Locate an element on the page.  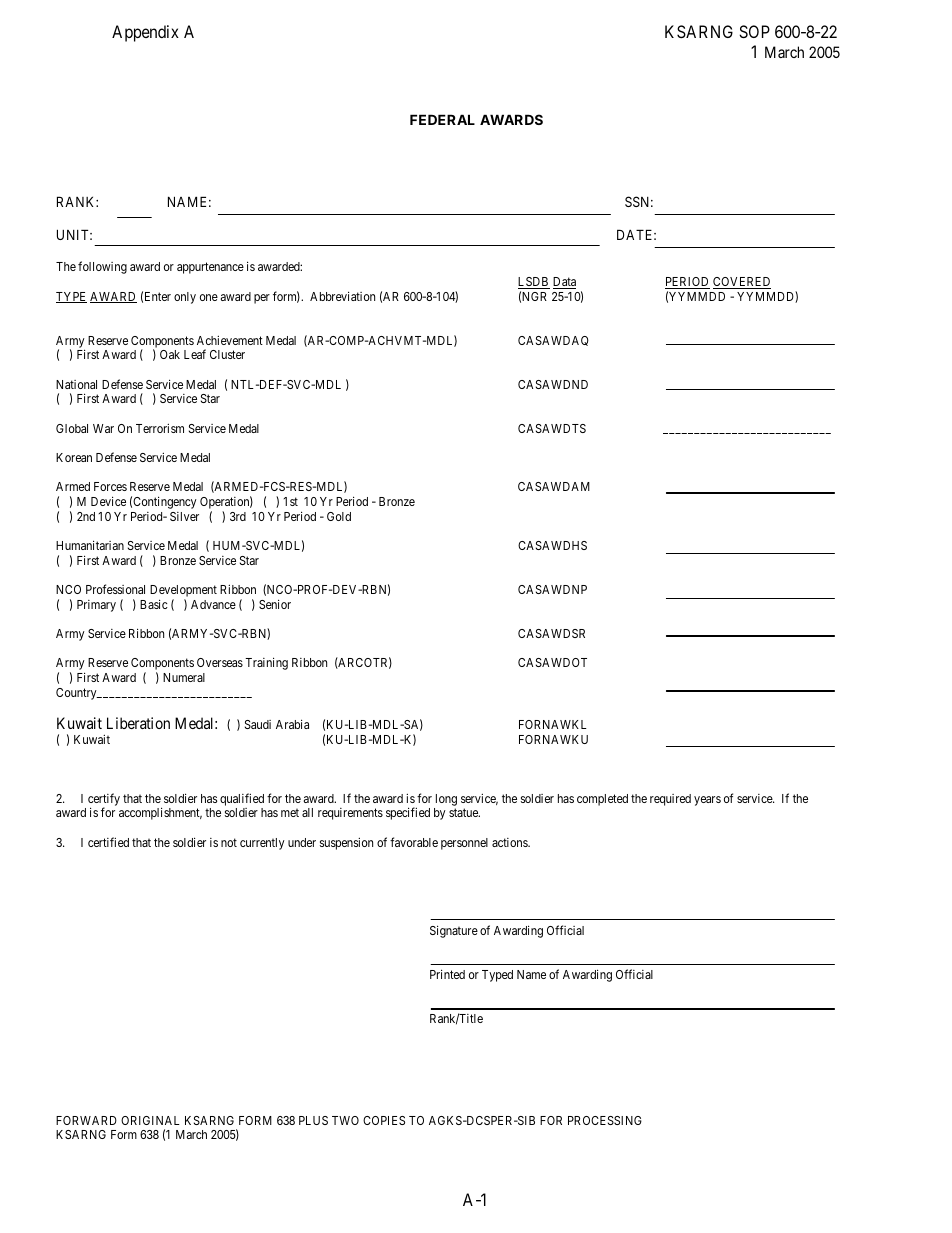
SOP is located at coordinates (754, 31).
